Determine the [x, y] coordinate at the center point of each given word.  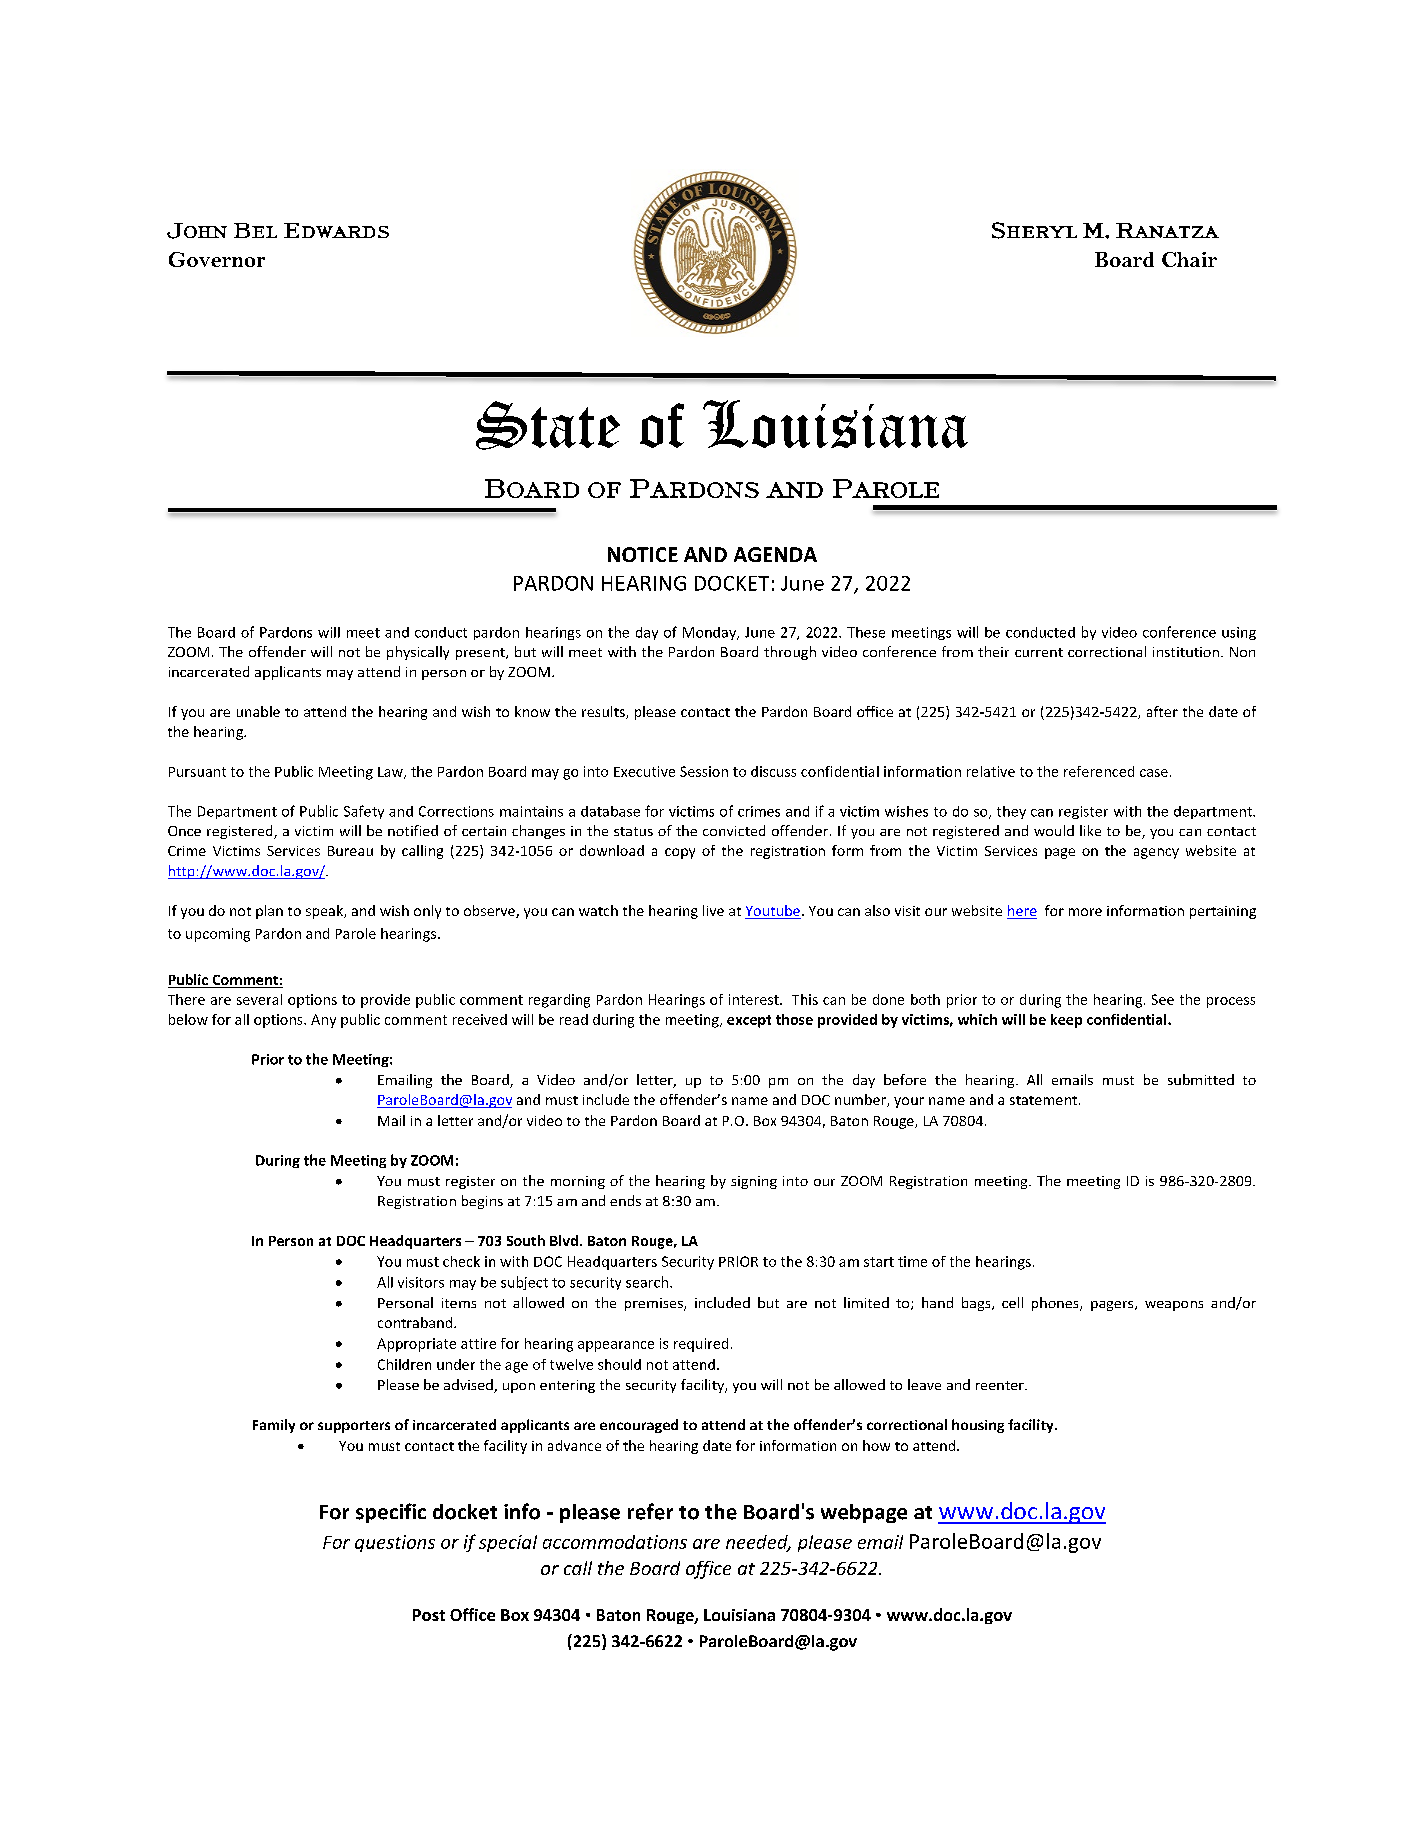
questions [395, 1543]
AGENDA [775, 554]
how [876, 1445]
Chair [1189, 259]
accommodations [615, 1542]
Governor [217, 259]
